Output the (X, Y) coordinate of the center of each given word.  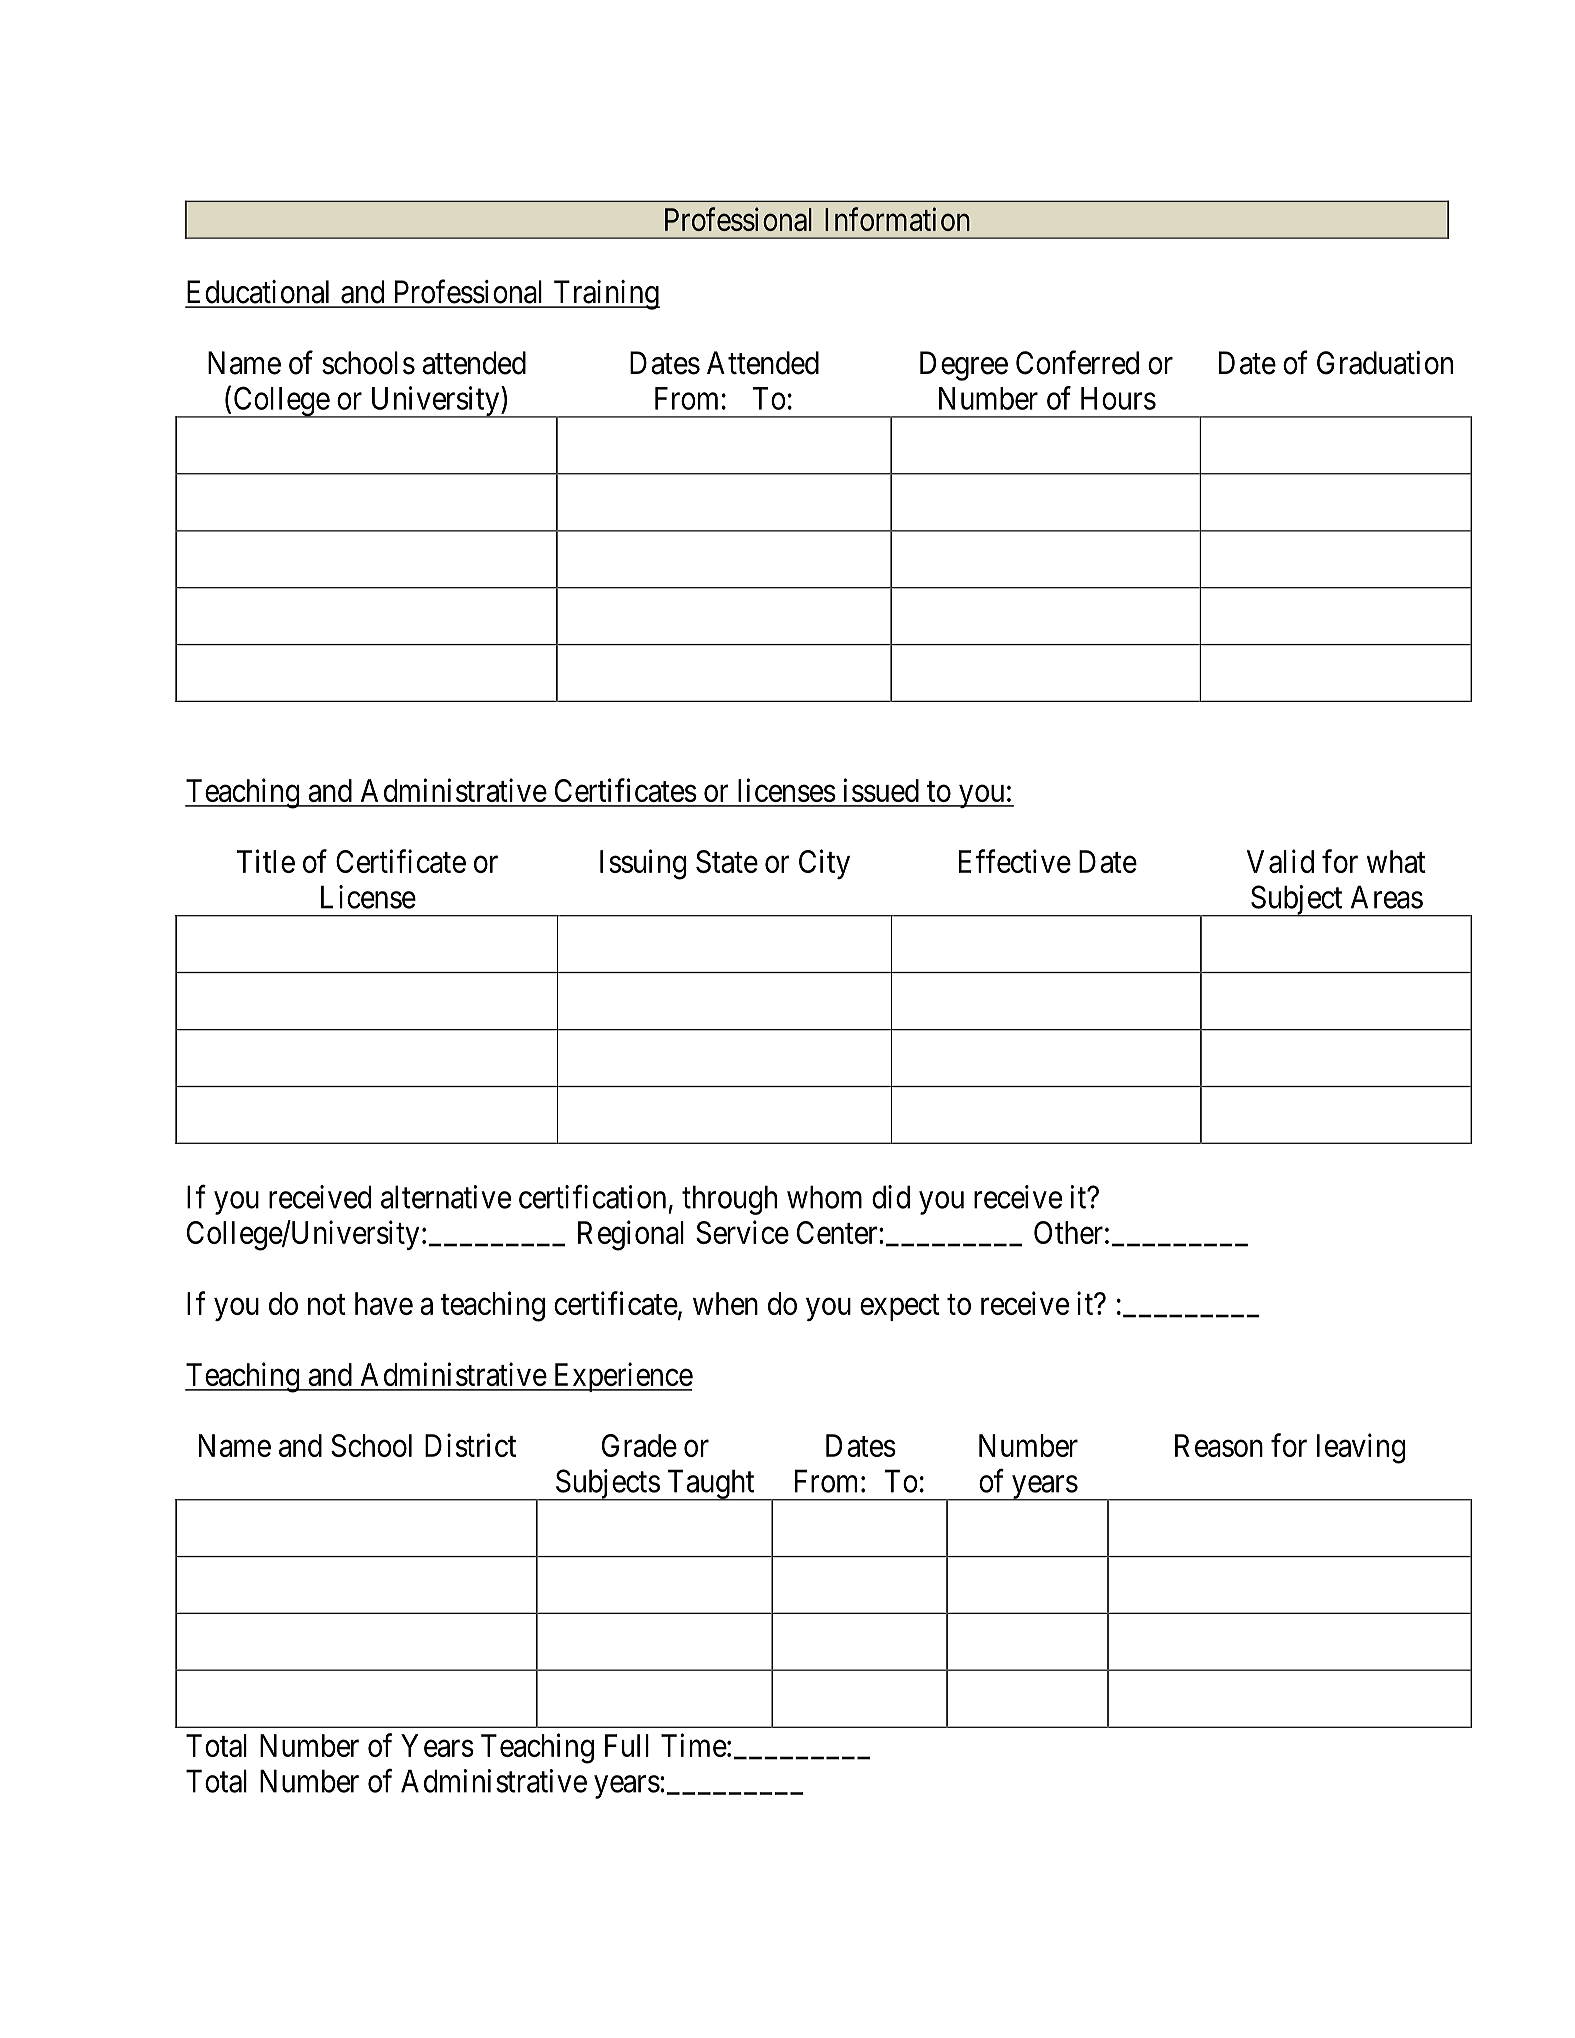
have (384, 1303)
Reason (1219, 1445)
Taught (711, 1485)
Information (897, 219)
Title (266, 861)
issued (881, 790)
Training (605, 295)
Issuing (643, 864)
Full (627, 1745)
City (824, 864)
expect (900, 1307)
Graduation (1385, 363)
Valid (1280, 861)
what (1396, 861)
